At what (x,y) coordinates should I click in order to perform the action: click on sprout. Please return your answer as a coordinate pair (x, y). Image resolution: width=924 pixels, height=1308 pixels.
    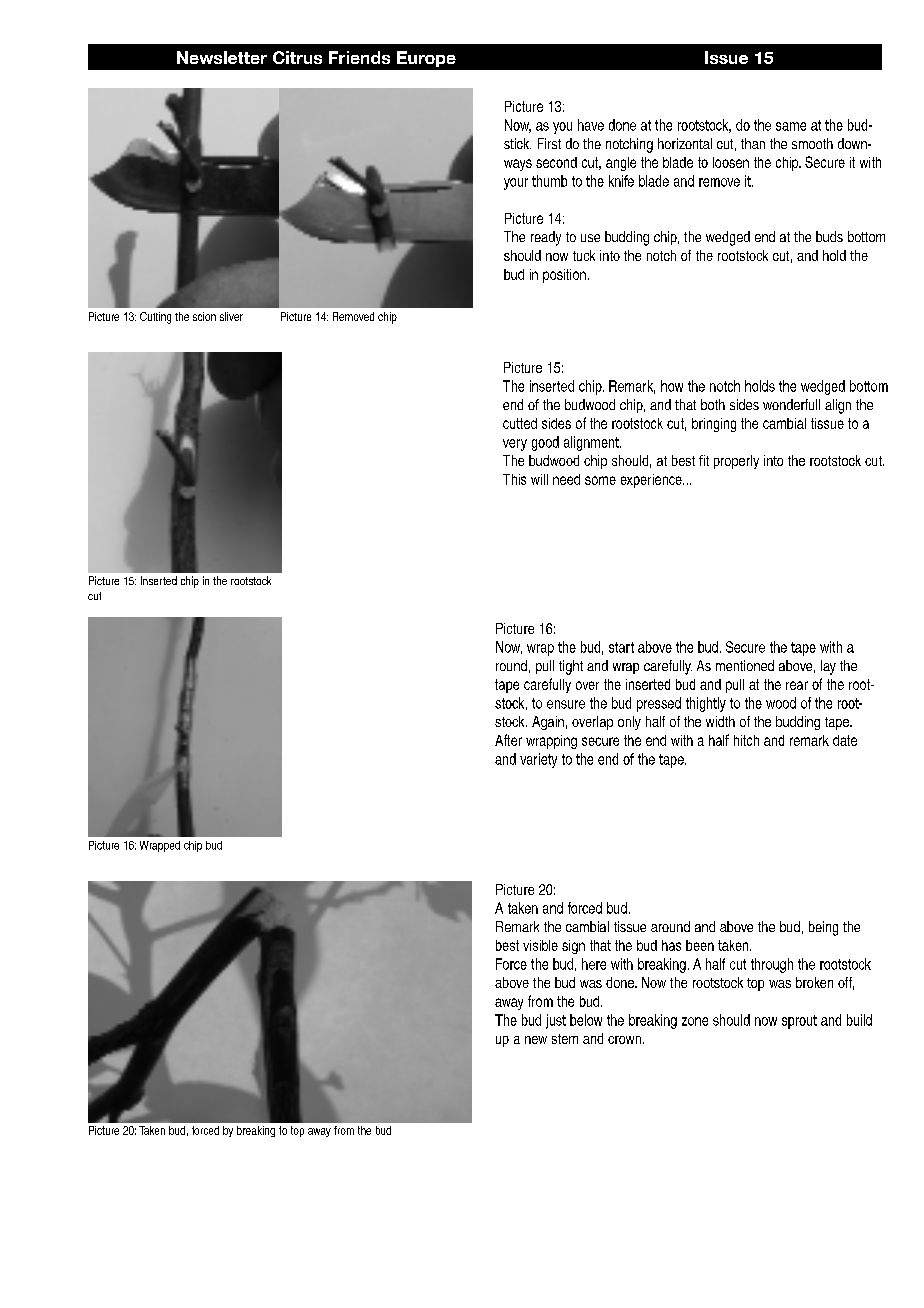
    Looking at the image, I should click on (799, 1022).
